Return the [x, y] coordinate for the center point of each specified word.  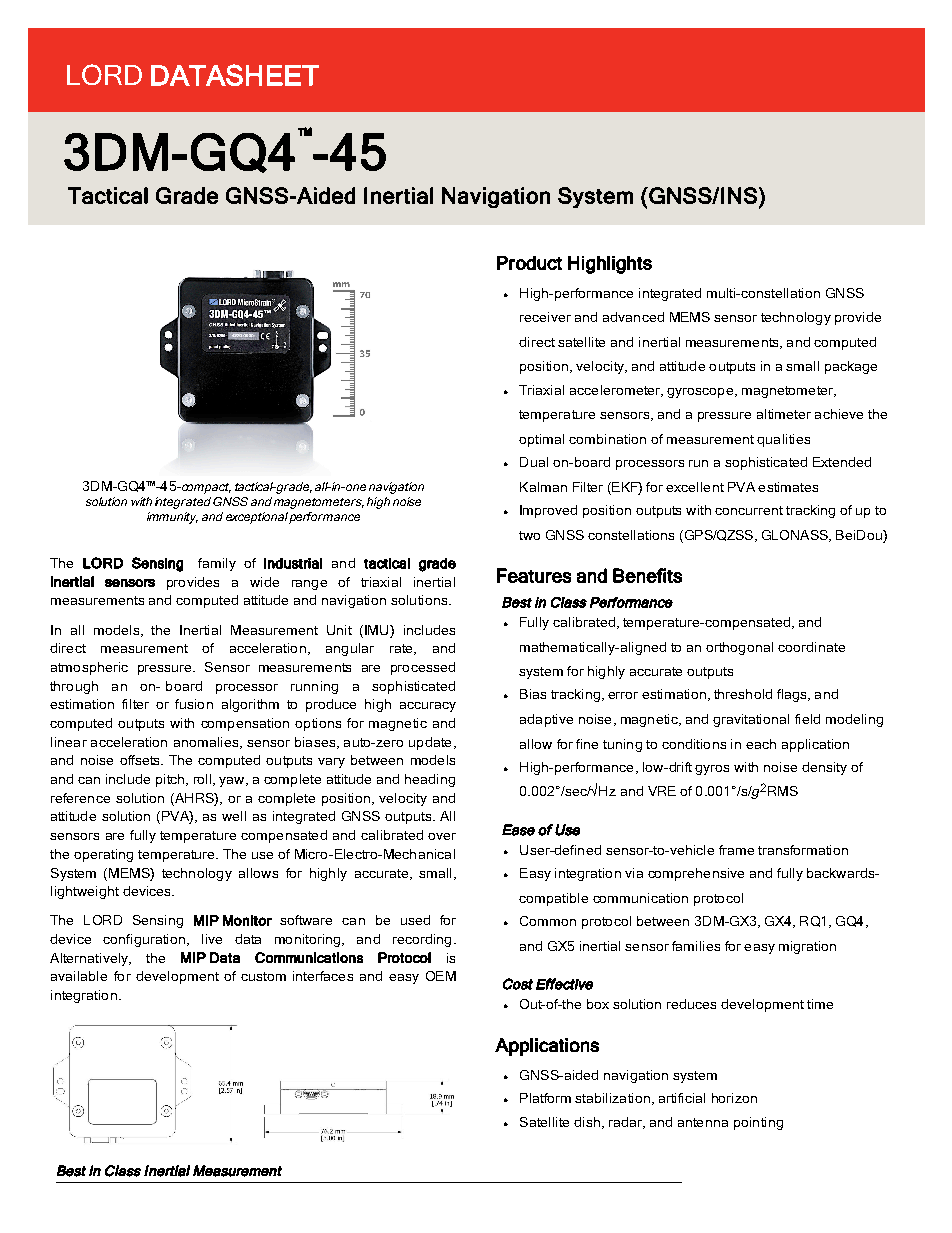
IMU [378, 630]
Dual [534, 462]
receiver [545, 317]
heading [430, 780]
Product [529, 263]
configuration [144, 940]
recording [422, 940]
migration [807, 947]
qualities [783, 440]
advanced [633, 317]
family [217, 564]
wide [264, 582]
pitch [171, 780]
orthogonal [739, 648]
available [79, 976]
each [761, 744]
